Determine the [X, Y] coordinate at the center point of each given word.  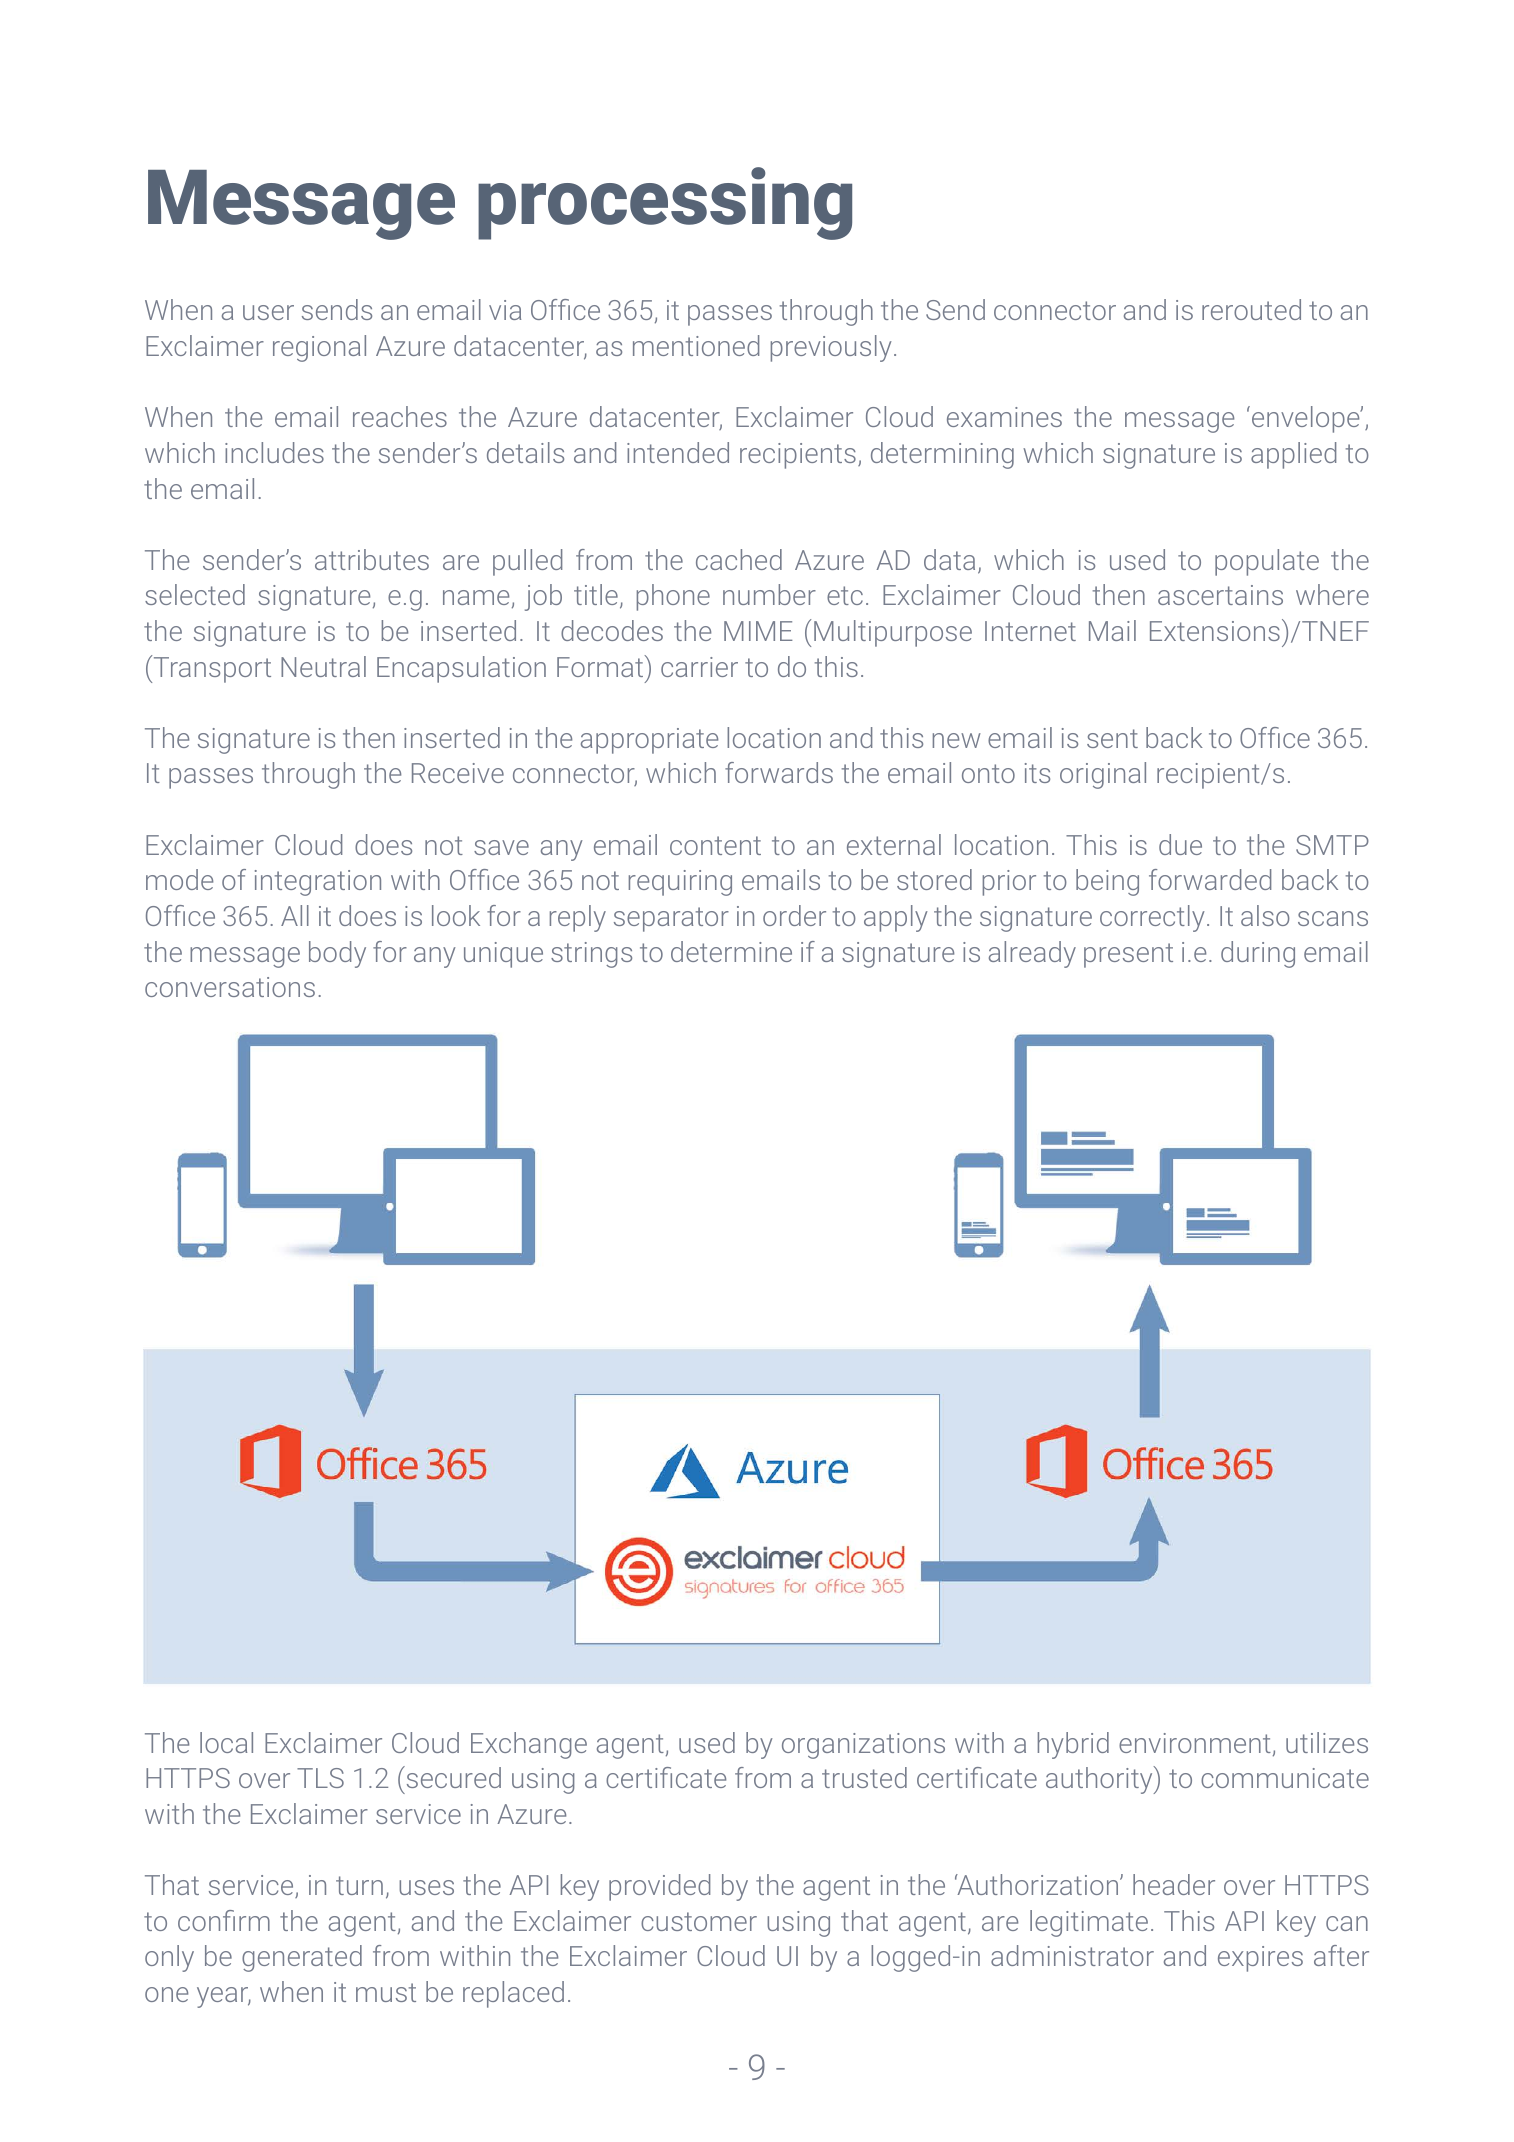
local [226, 1742]
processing [665, 203]
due [1180, 844]
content [715, 845]
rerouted [1251, 309]
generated [302, 1958]
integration [318, 883]
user [268, 312]
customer [699, 1921]
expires [1260, 1959]
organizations [863, 1746]
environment [1195, 1743]
